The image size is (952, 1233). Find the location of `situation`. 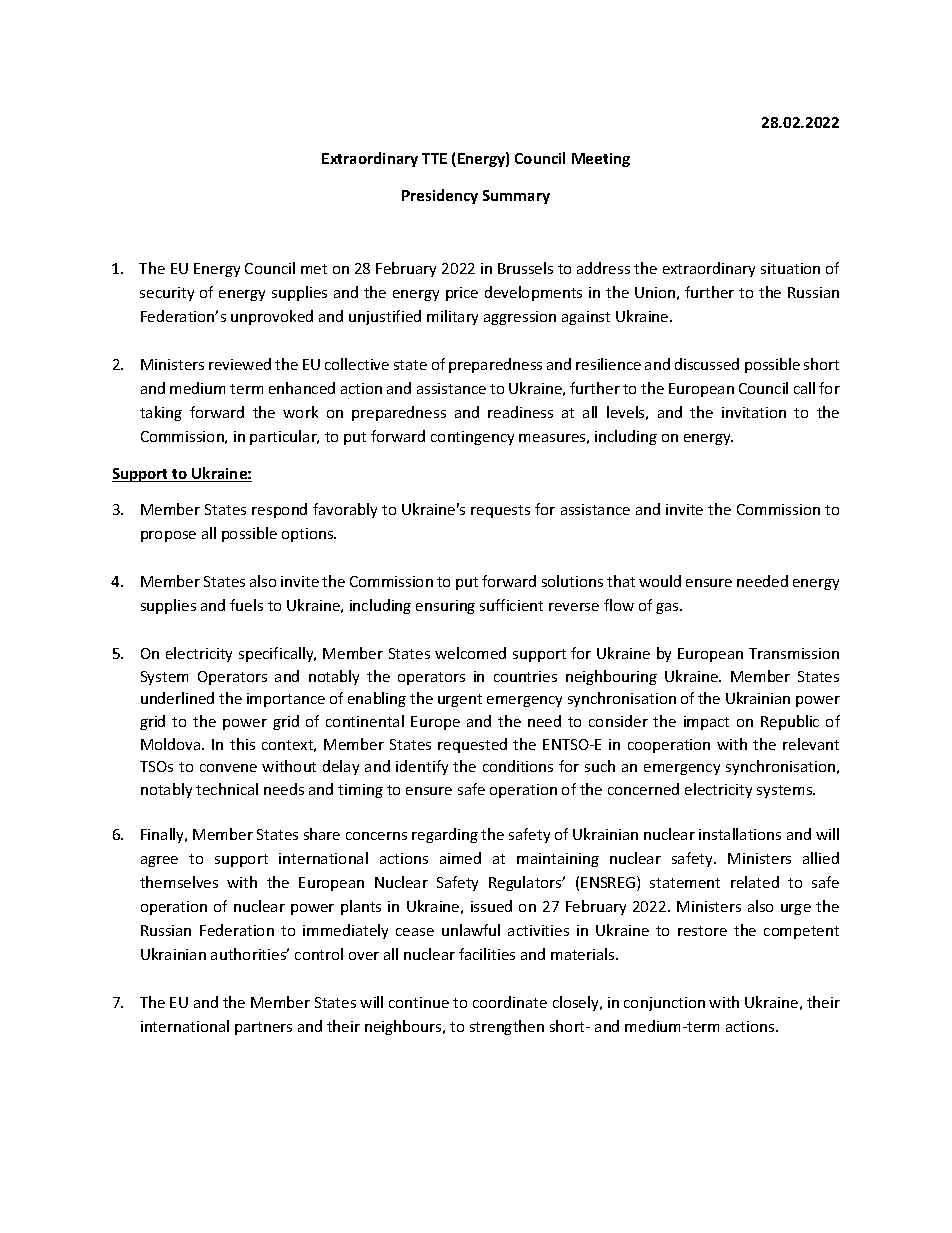

situation is located at coordinates (790, 268).
